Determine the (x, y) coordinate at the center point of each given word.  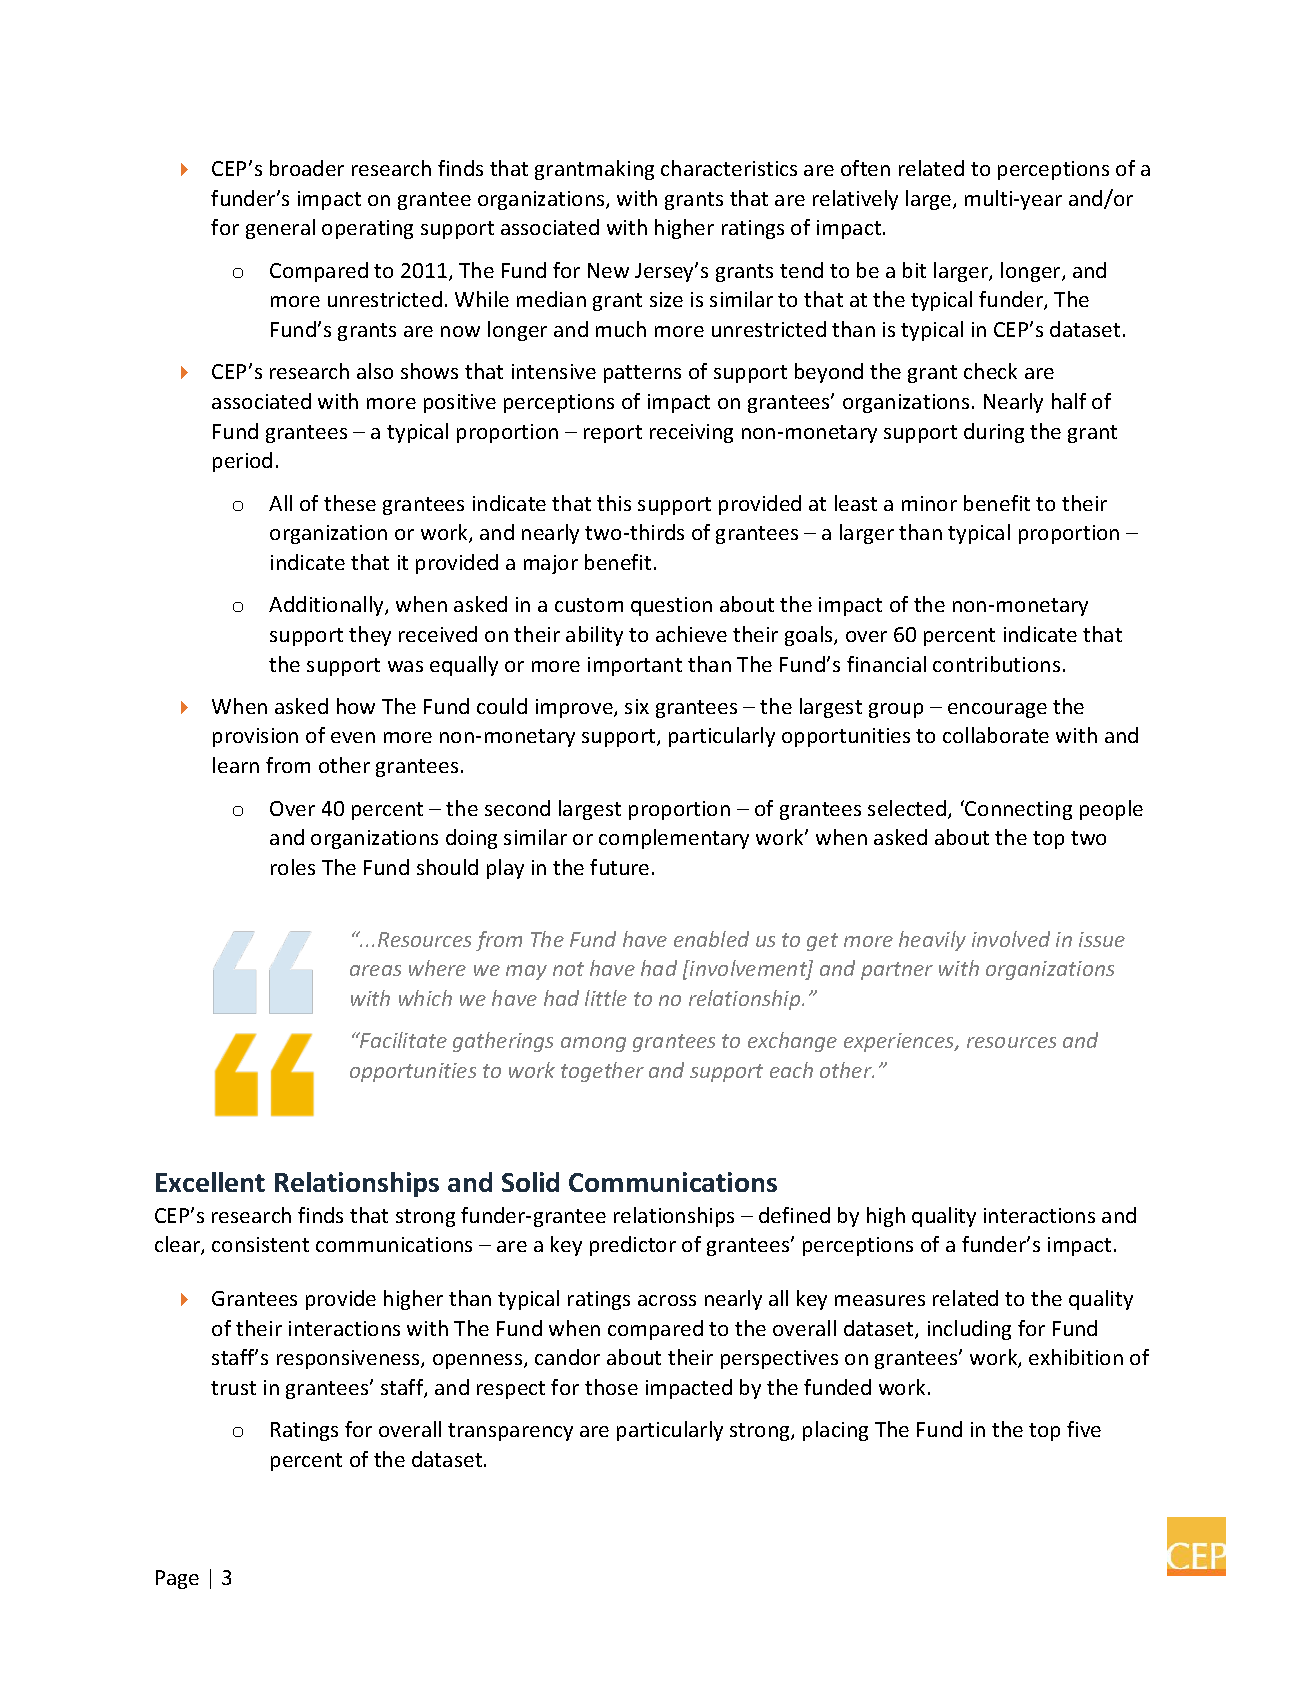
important (635, 666)
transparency (510, 1432)
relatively (855, 200)
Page (177, 1579)
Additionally (327, 606)
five (1084, 1429)
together (602, 1072)
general (280, 229)
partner (897, 971)
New (608, 270)
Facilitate (402, 1040)
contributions (996, 664)
